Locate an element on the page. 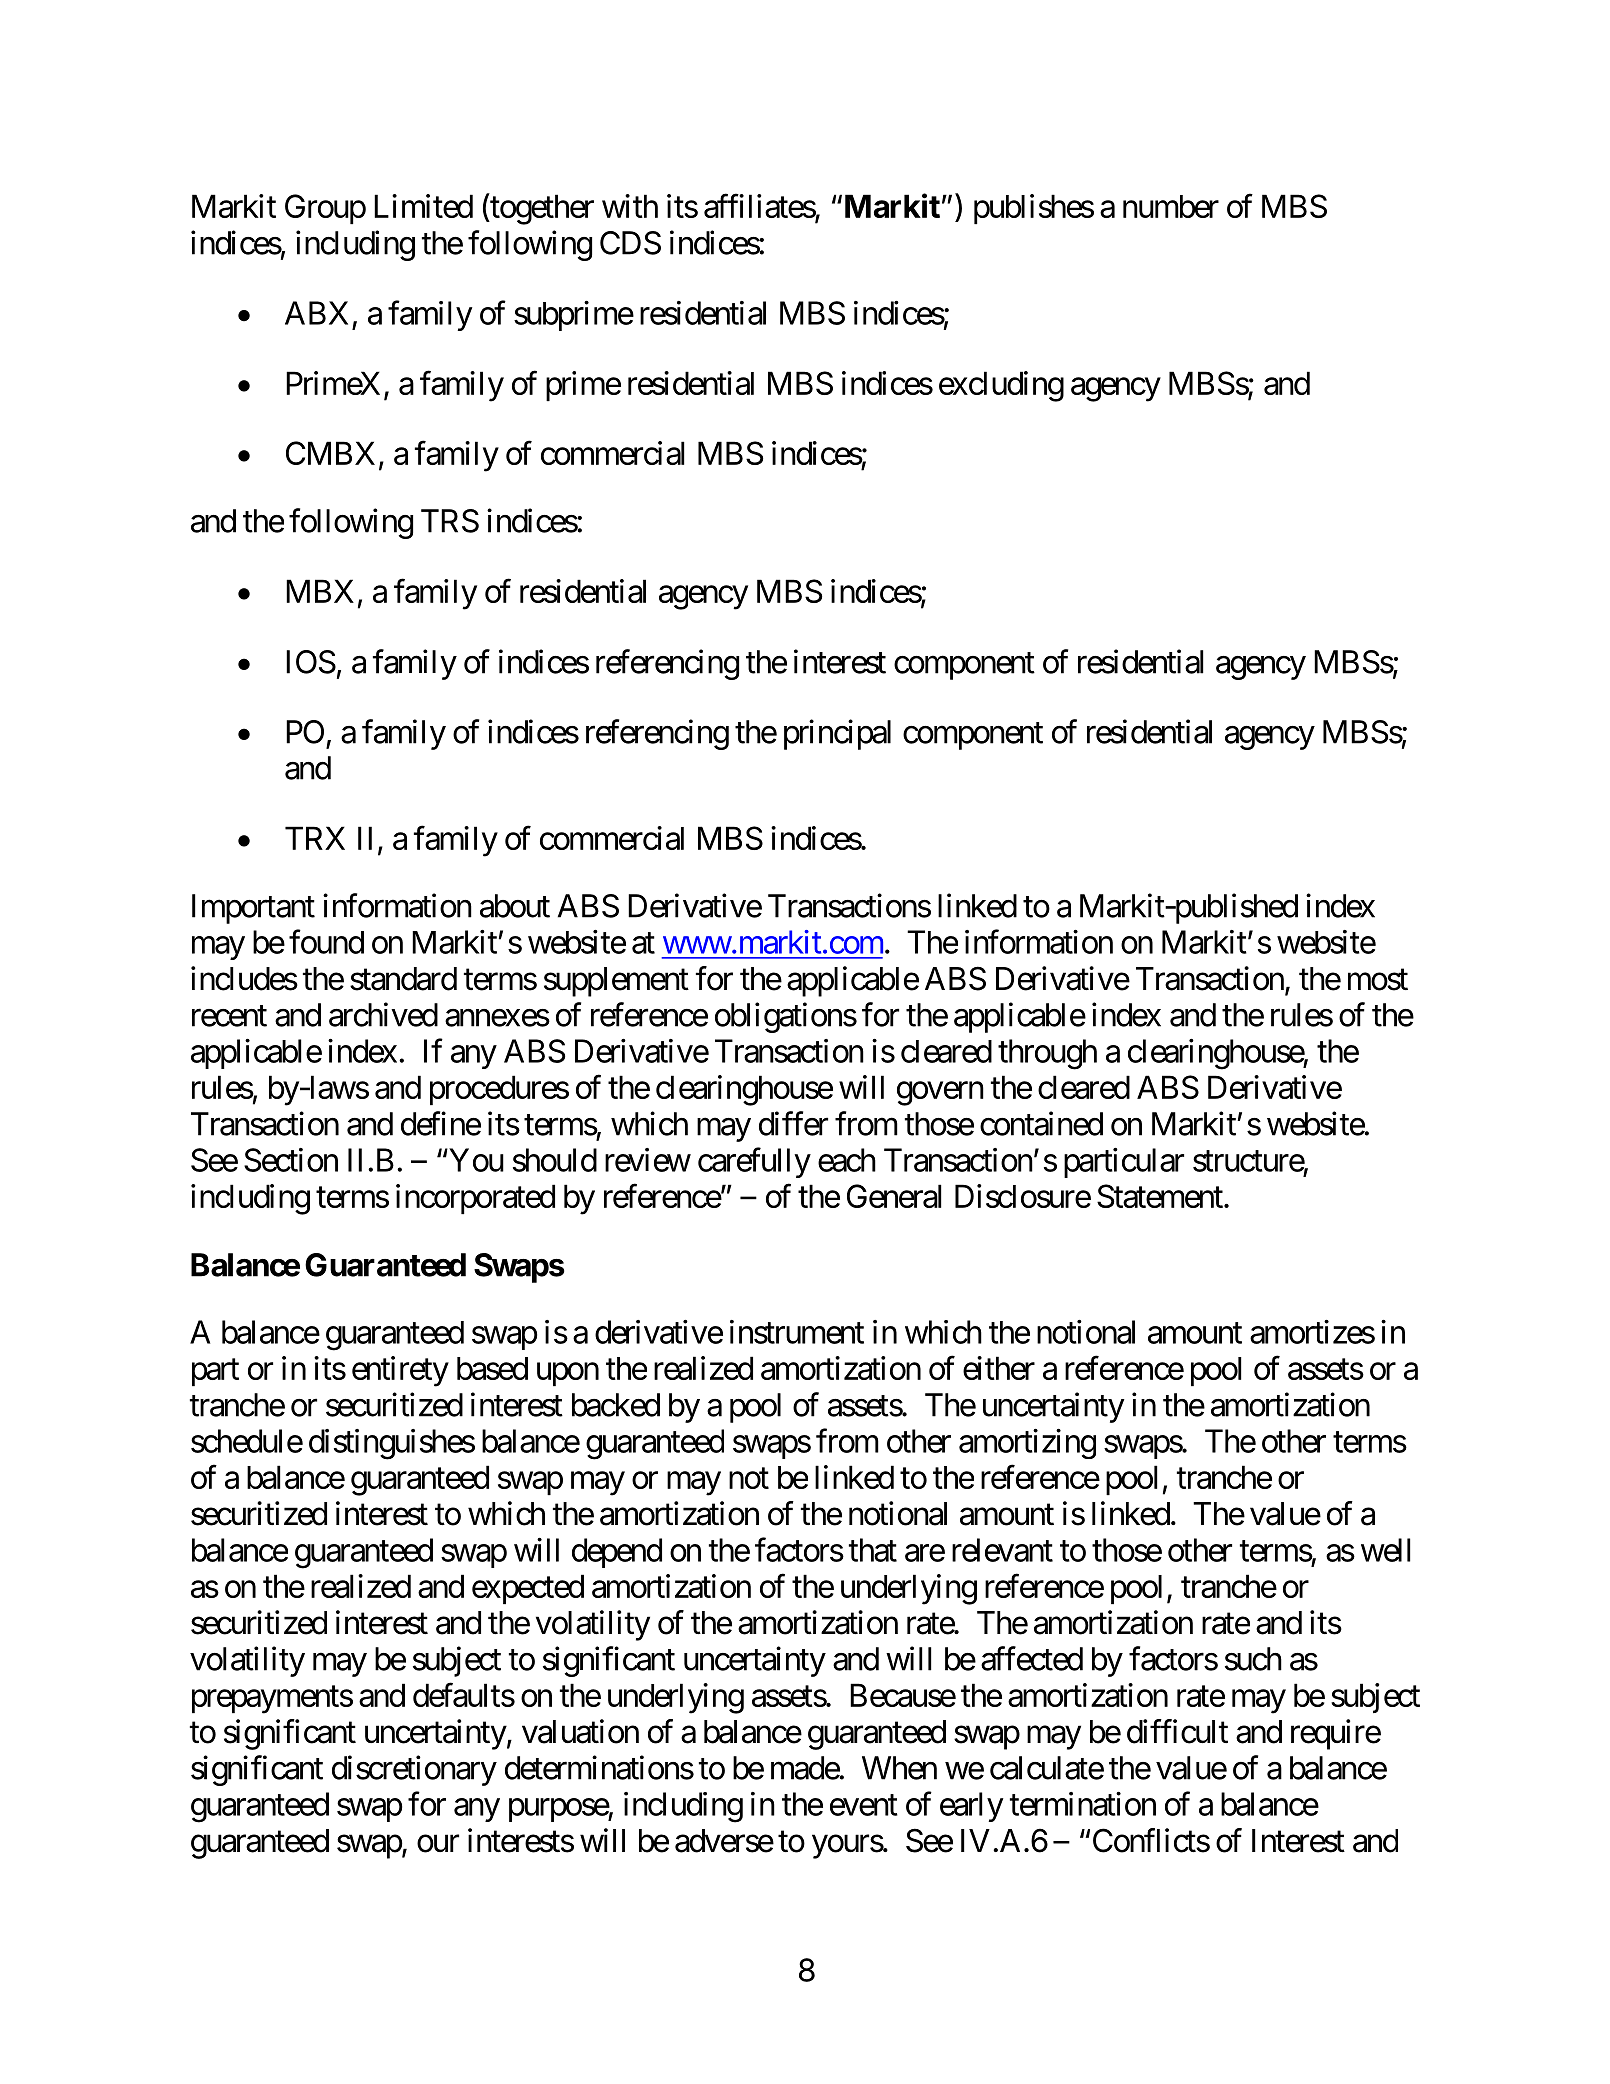 Image resolution: width=1610 pixels, height=2084 pixels. most is located at coordinates (1378, 980).
